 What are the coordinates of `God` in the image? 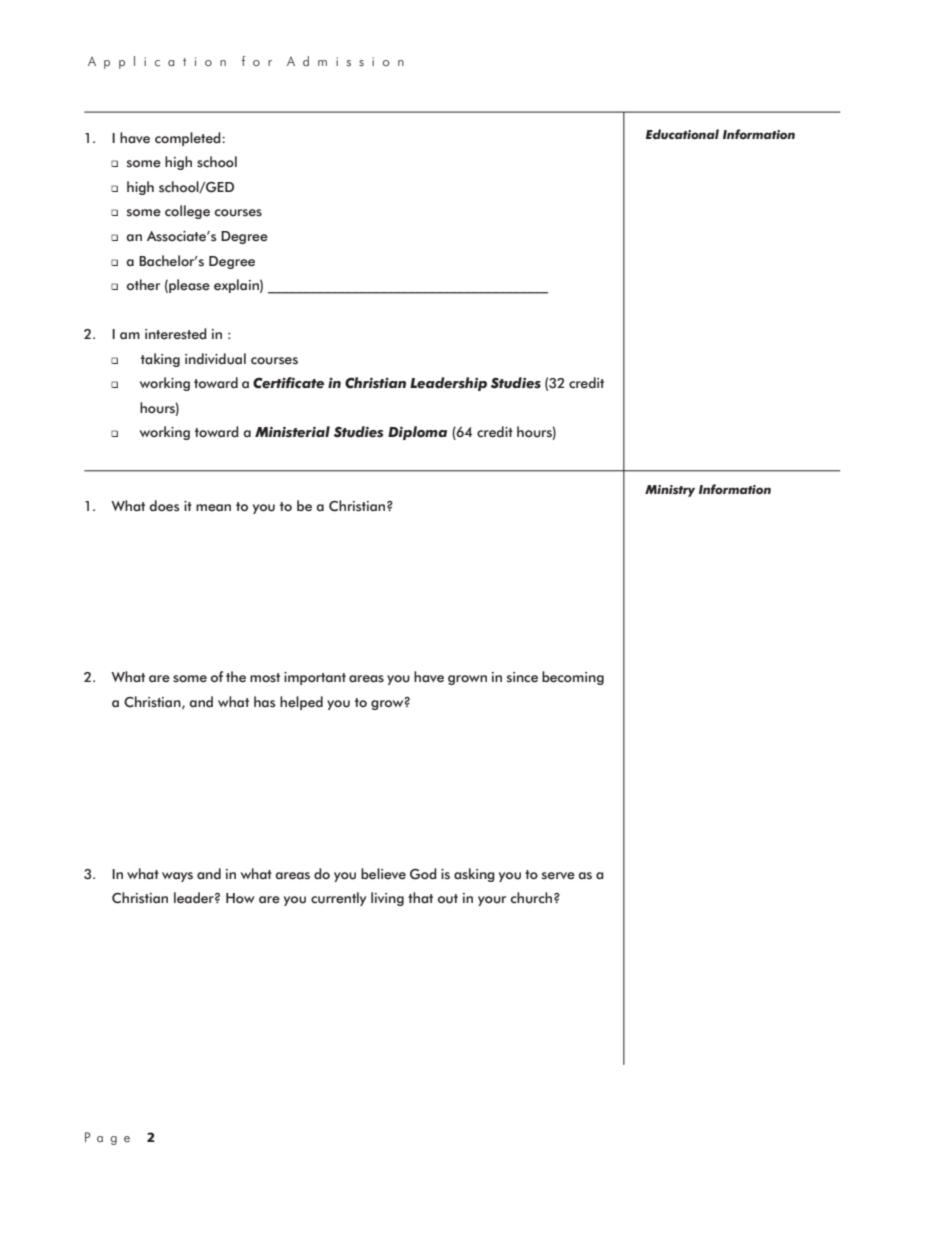 It's located at (423, 874).
